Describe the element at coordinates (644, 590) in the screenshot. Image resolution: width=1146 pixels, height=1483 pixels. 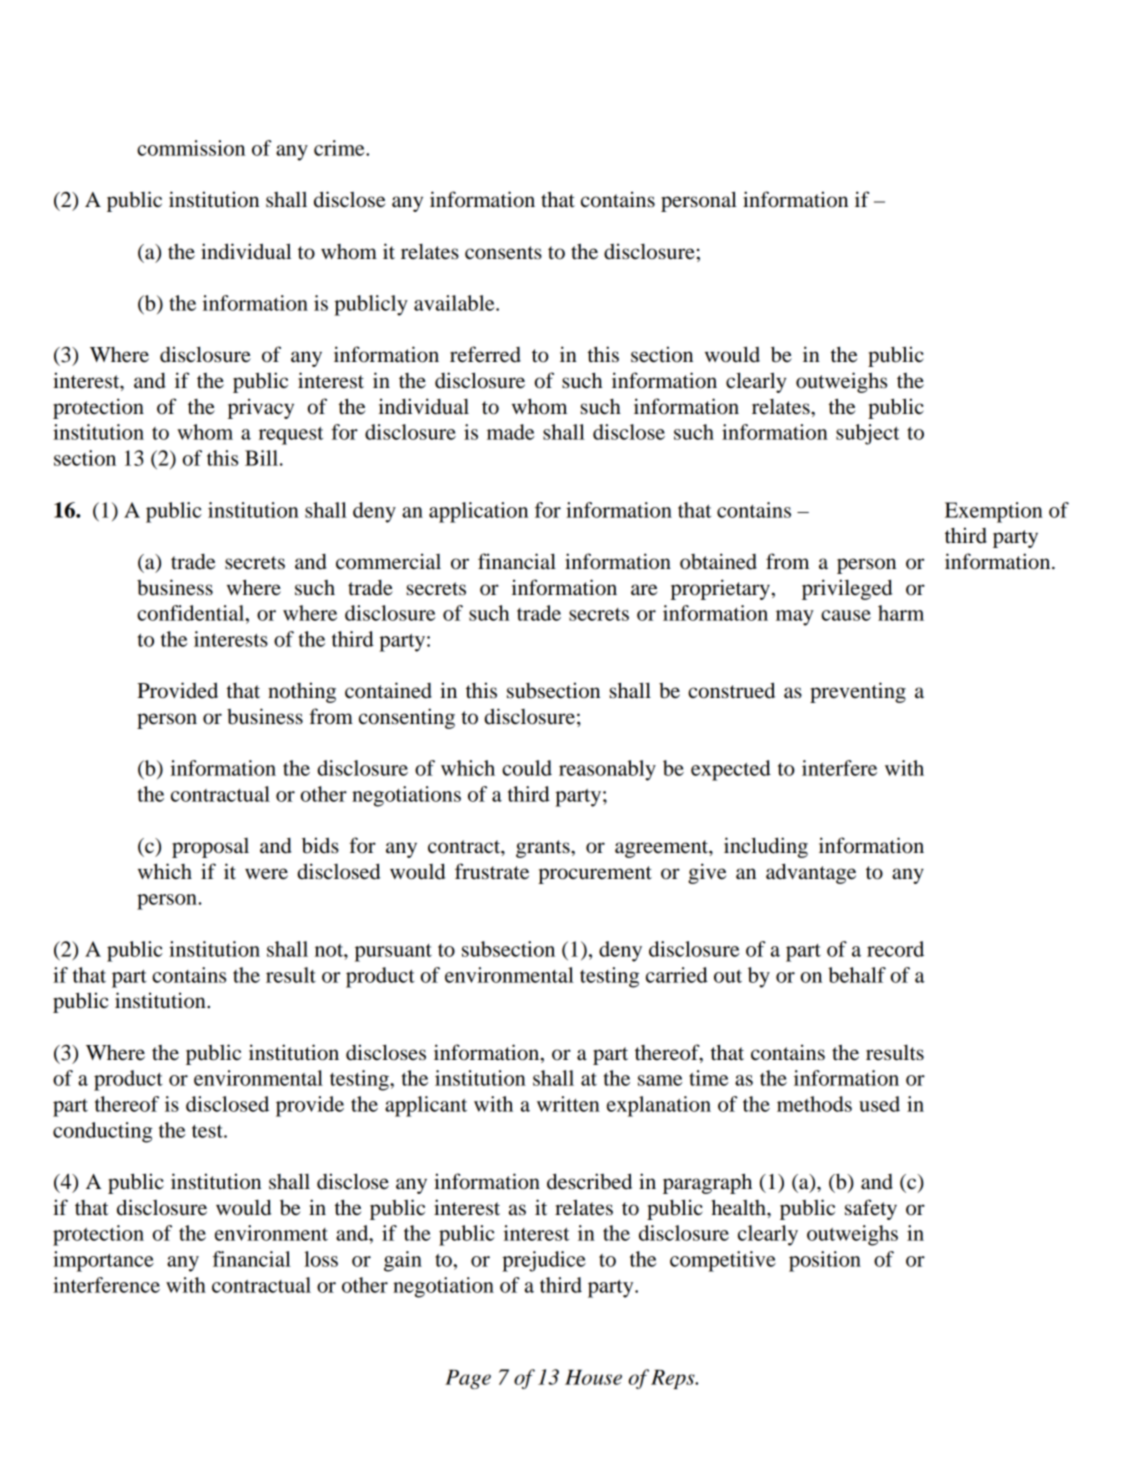
I see `are` at that location.
